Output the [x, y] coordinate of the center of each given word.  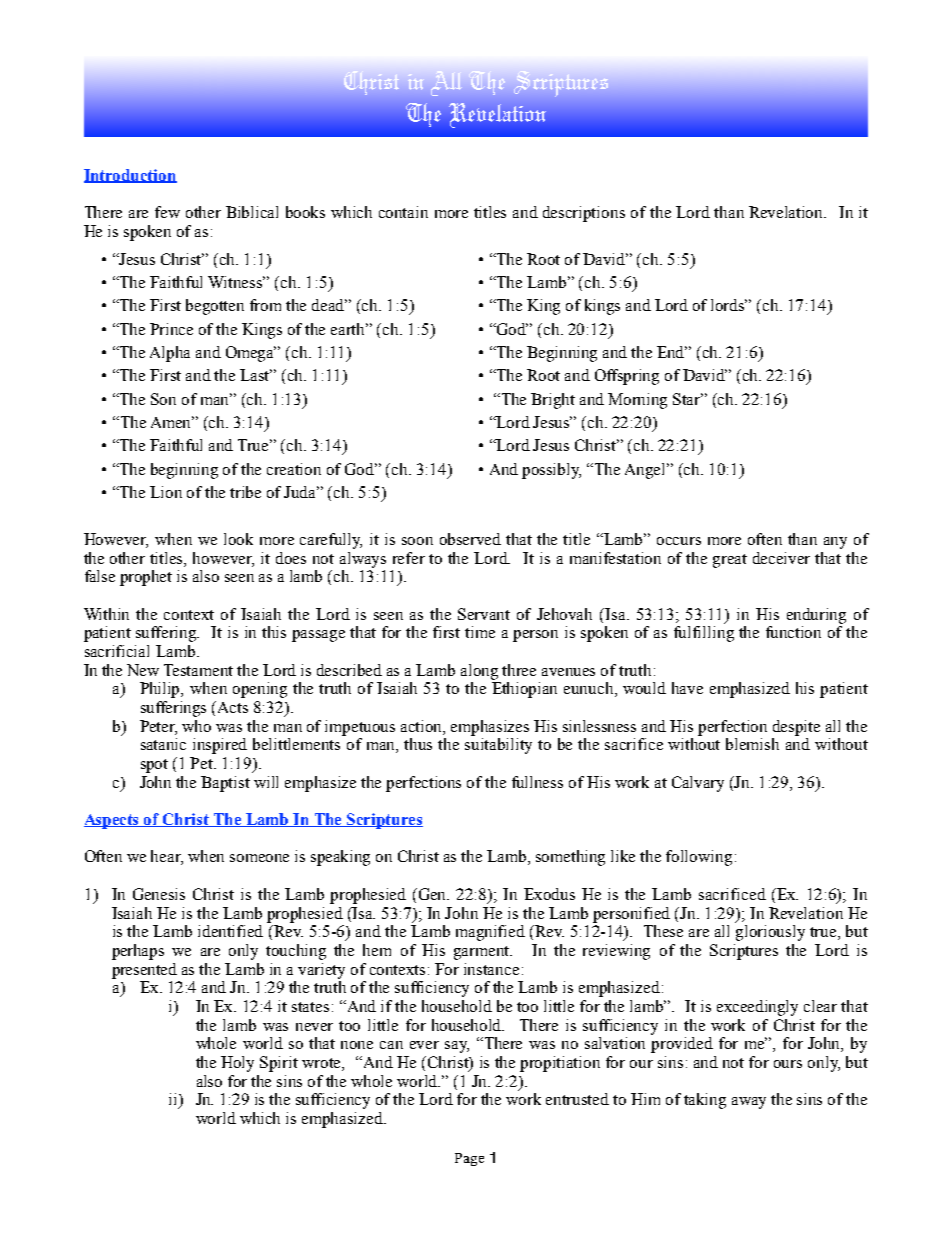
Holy [237, 1064]
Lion [166, 492]
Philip [161, 690]
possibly [551, 471]
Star [688, 399]
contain [403, 212]
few [167, 212]
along [479, 672]
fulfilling [704, 634]
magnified [490, 933]
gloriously [770, 933]
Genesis [159, 894]
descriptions [584, 214]
